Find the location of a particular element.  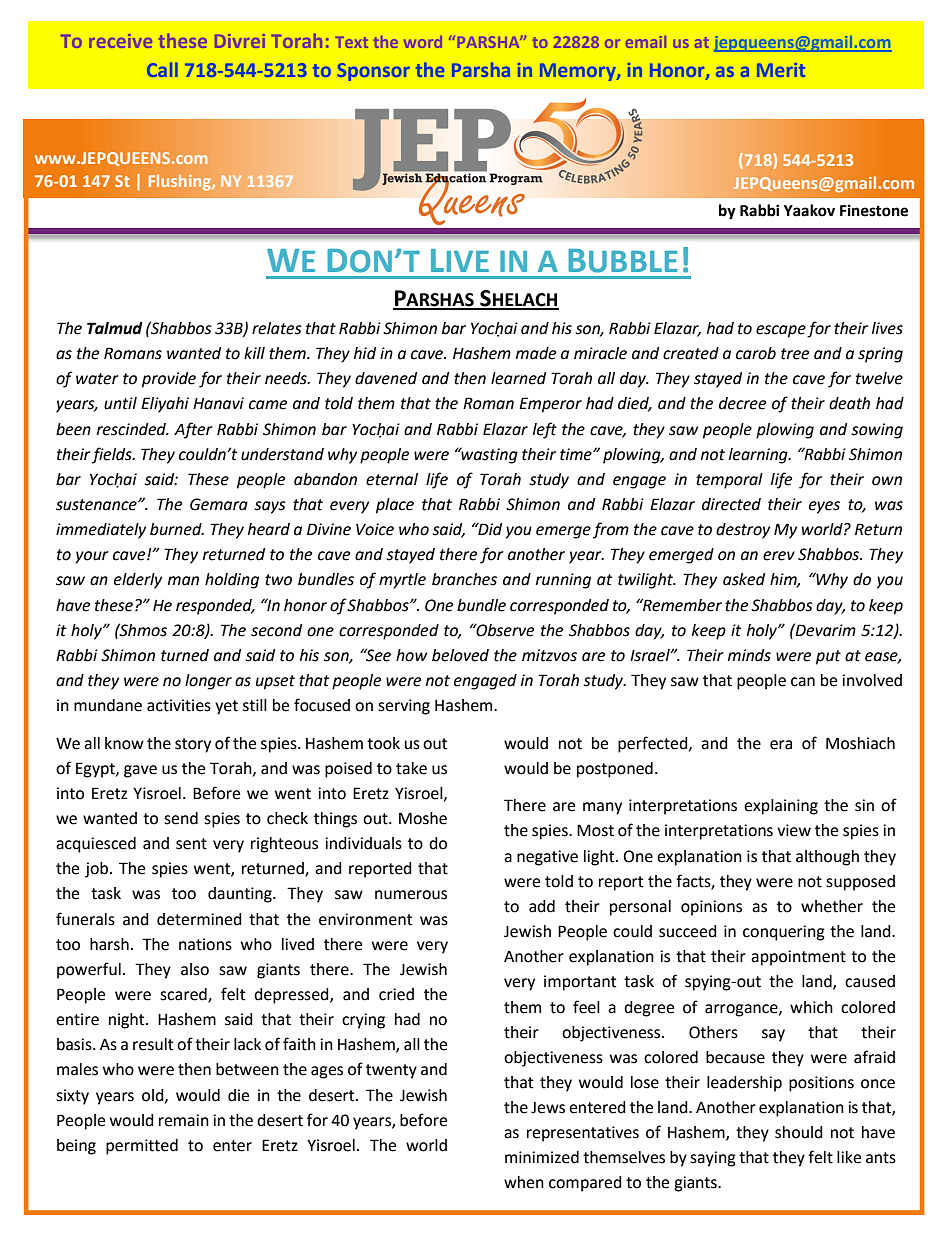

permitted is located at coordinates (142, 1147).
